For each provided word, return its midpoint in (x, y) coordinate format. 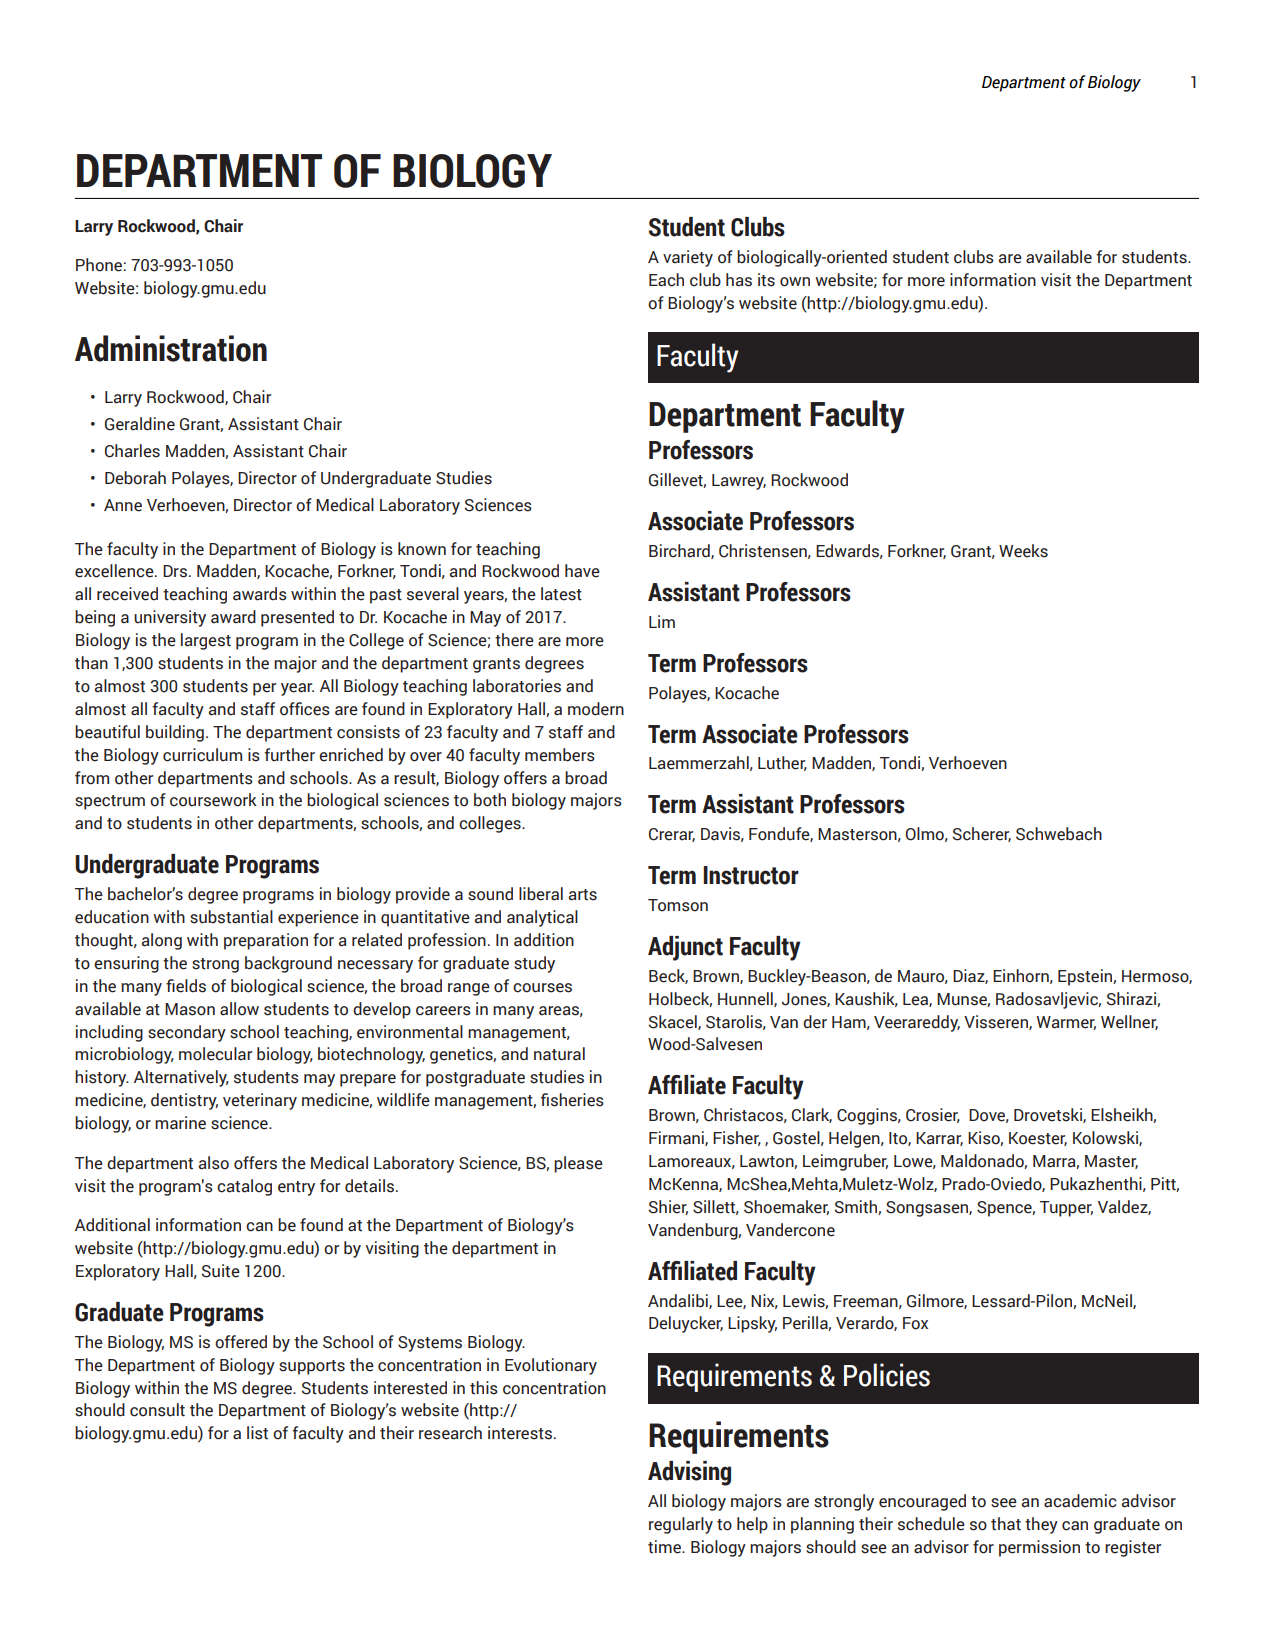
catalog (244, 1187)
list (257, 1433)
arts (582, 895)
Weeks (1023, 551)
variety (688, 258)
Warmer (1066, 1023)
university (170, 618)
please (578, 1164)
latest (561, 594)
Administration (171, 348)
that (1006, 1524)
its (766, 280)
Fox (915, 1323)
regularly (681, 1525)
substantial (231, 917)
